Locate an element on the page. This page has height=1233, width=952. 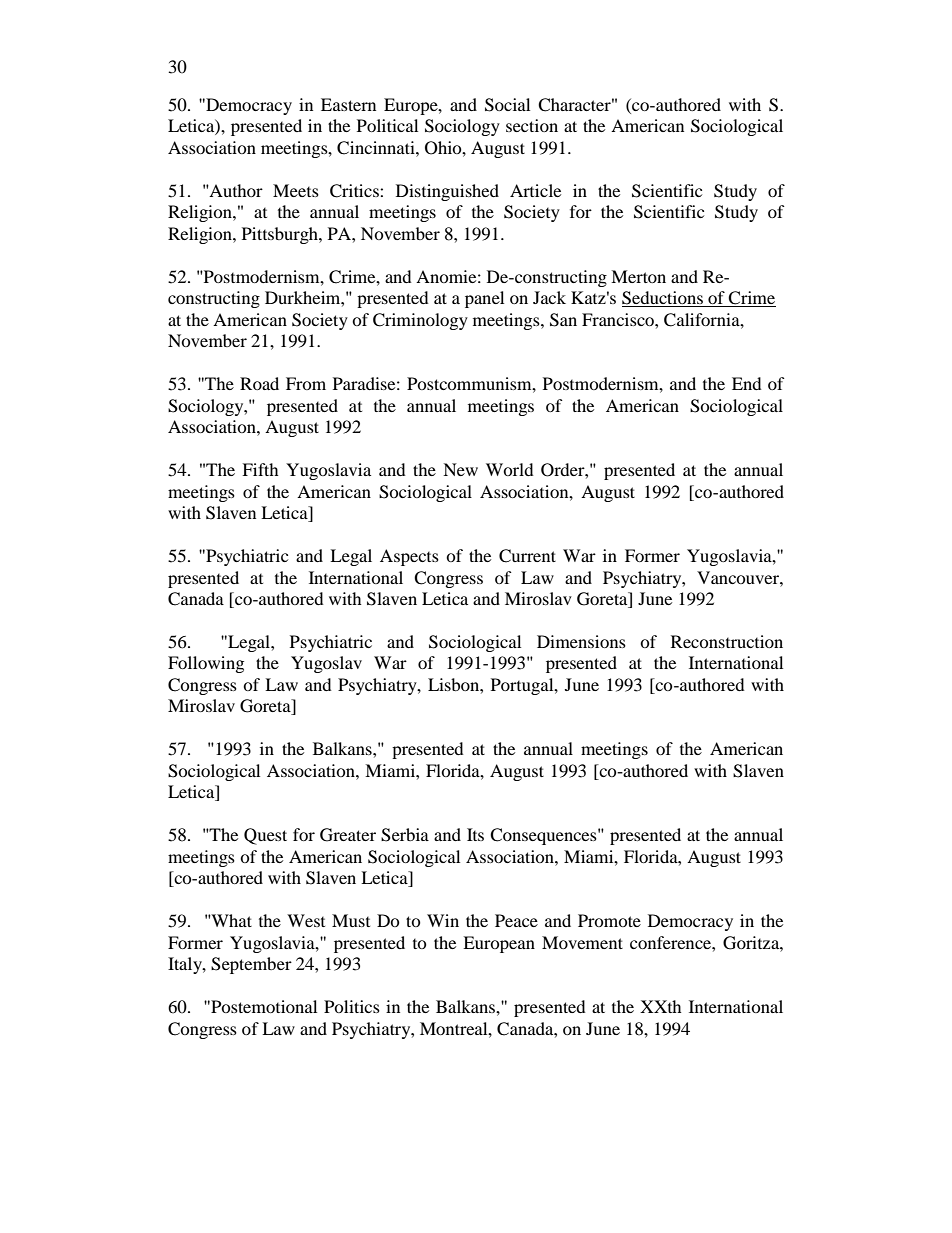
Dimensions is located at coordinates (581, 641).
